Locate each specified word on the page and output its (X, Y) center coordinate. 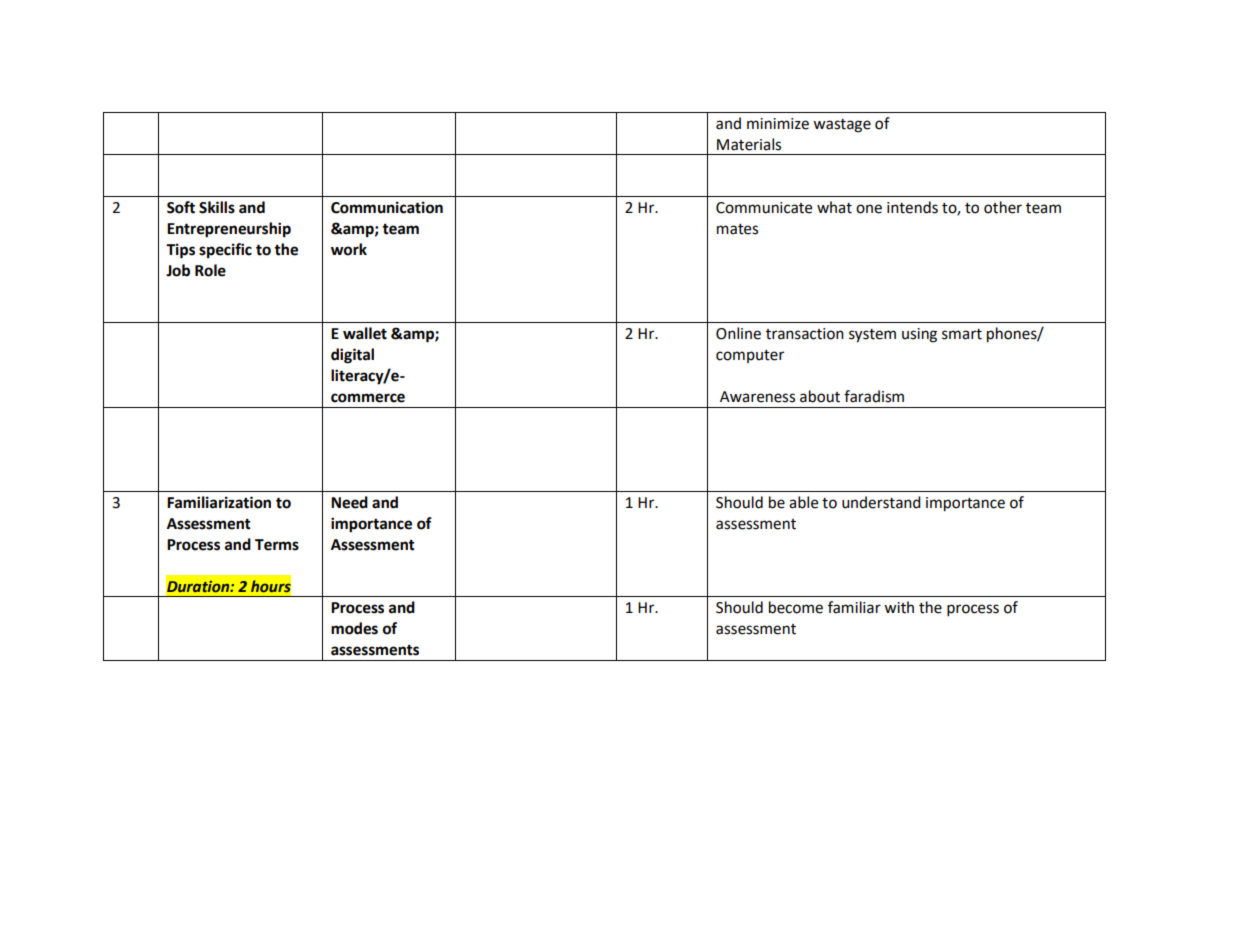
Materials (749, 144)
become (796, 607)
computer (750, 356)
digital (352, 356)
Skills (217, 207)
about (820, 396)
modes (354, 628)
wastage (842, 126)
